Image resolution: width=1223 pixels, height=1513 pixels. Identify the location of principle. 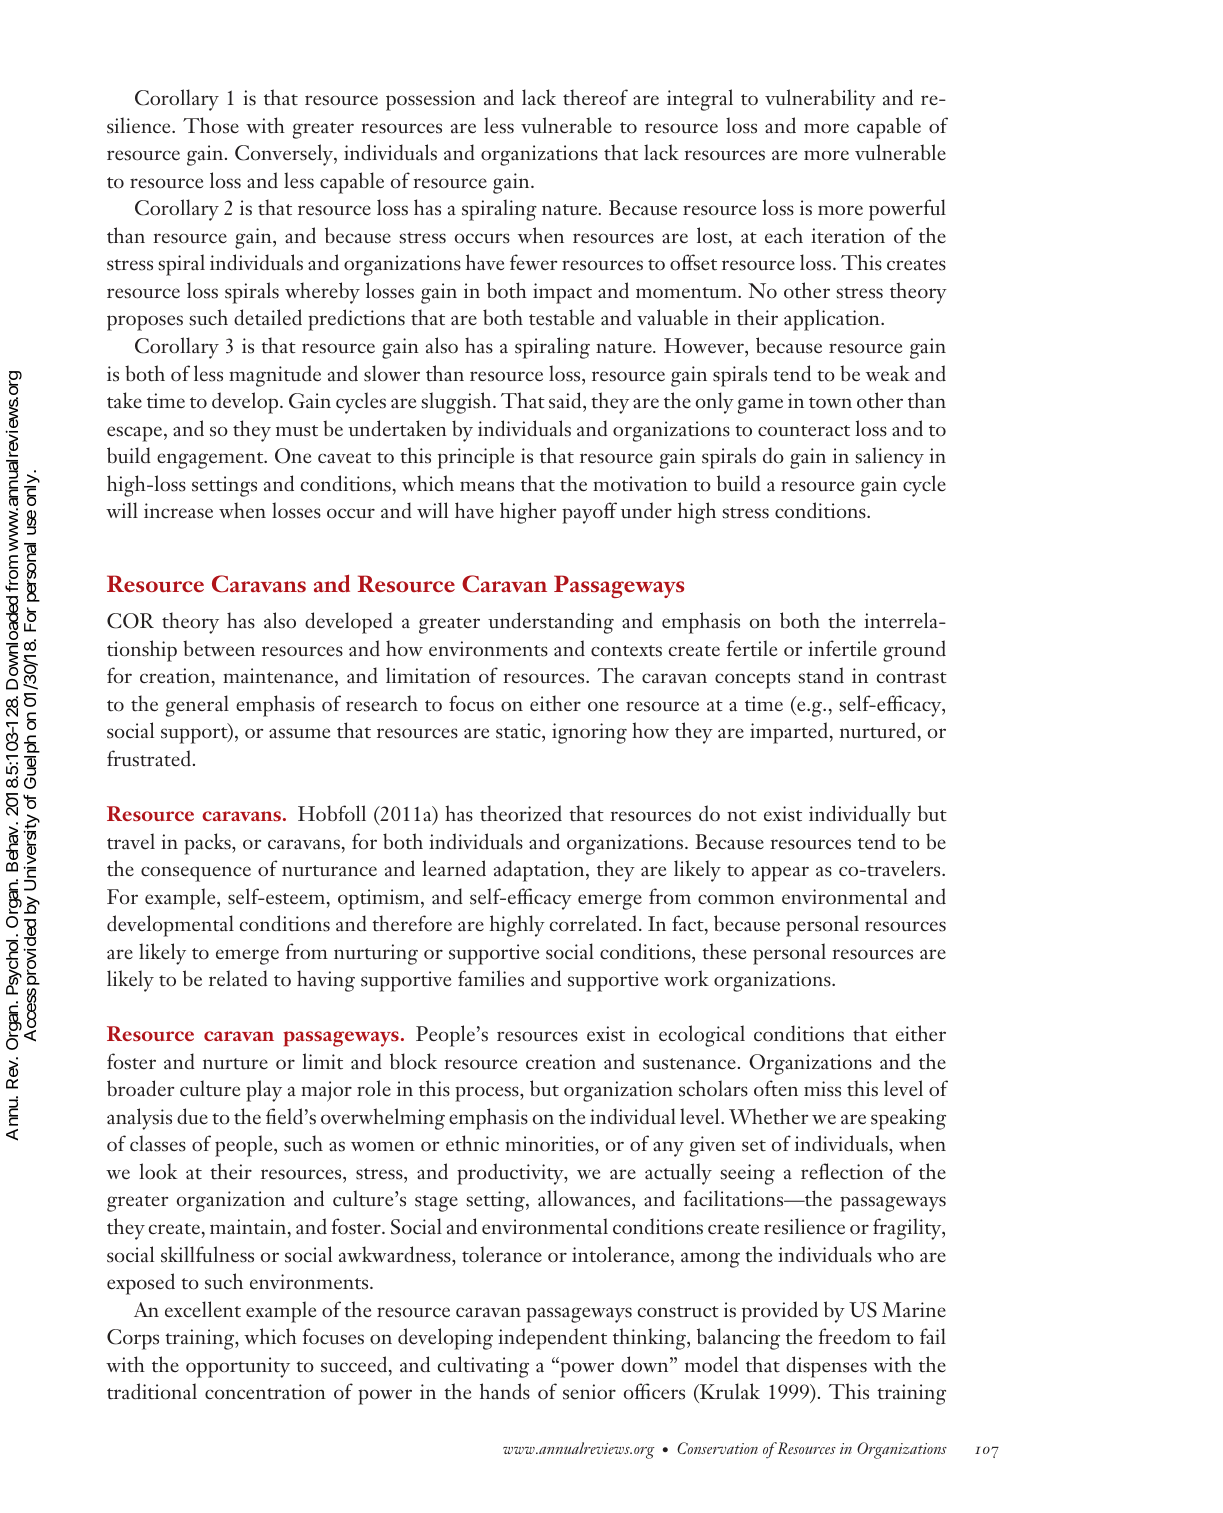
(476, 458).
